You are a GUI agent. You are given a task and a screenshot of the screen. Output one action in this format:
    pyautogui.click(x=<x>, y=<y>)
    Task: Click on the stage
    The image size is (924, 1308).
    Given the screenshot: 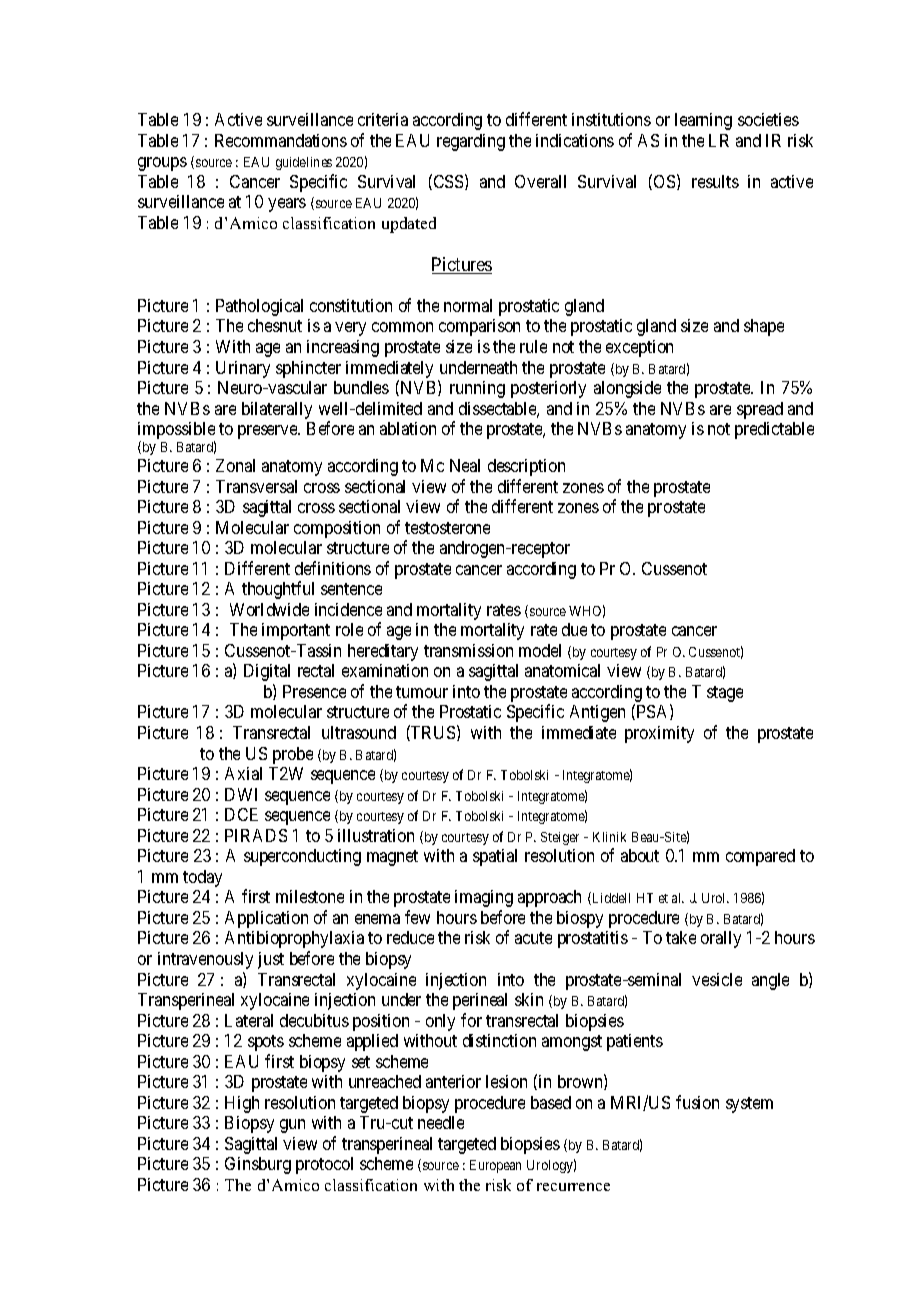 What is the action you would take?
    pyautogui.click(x=725, y=694)
